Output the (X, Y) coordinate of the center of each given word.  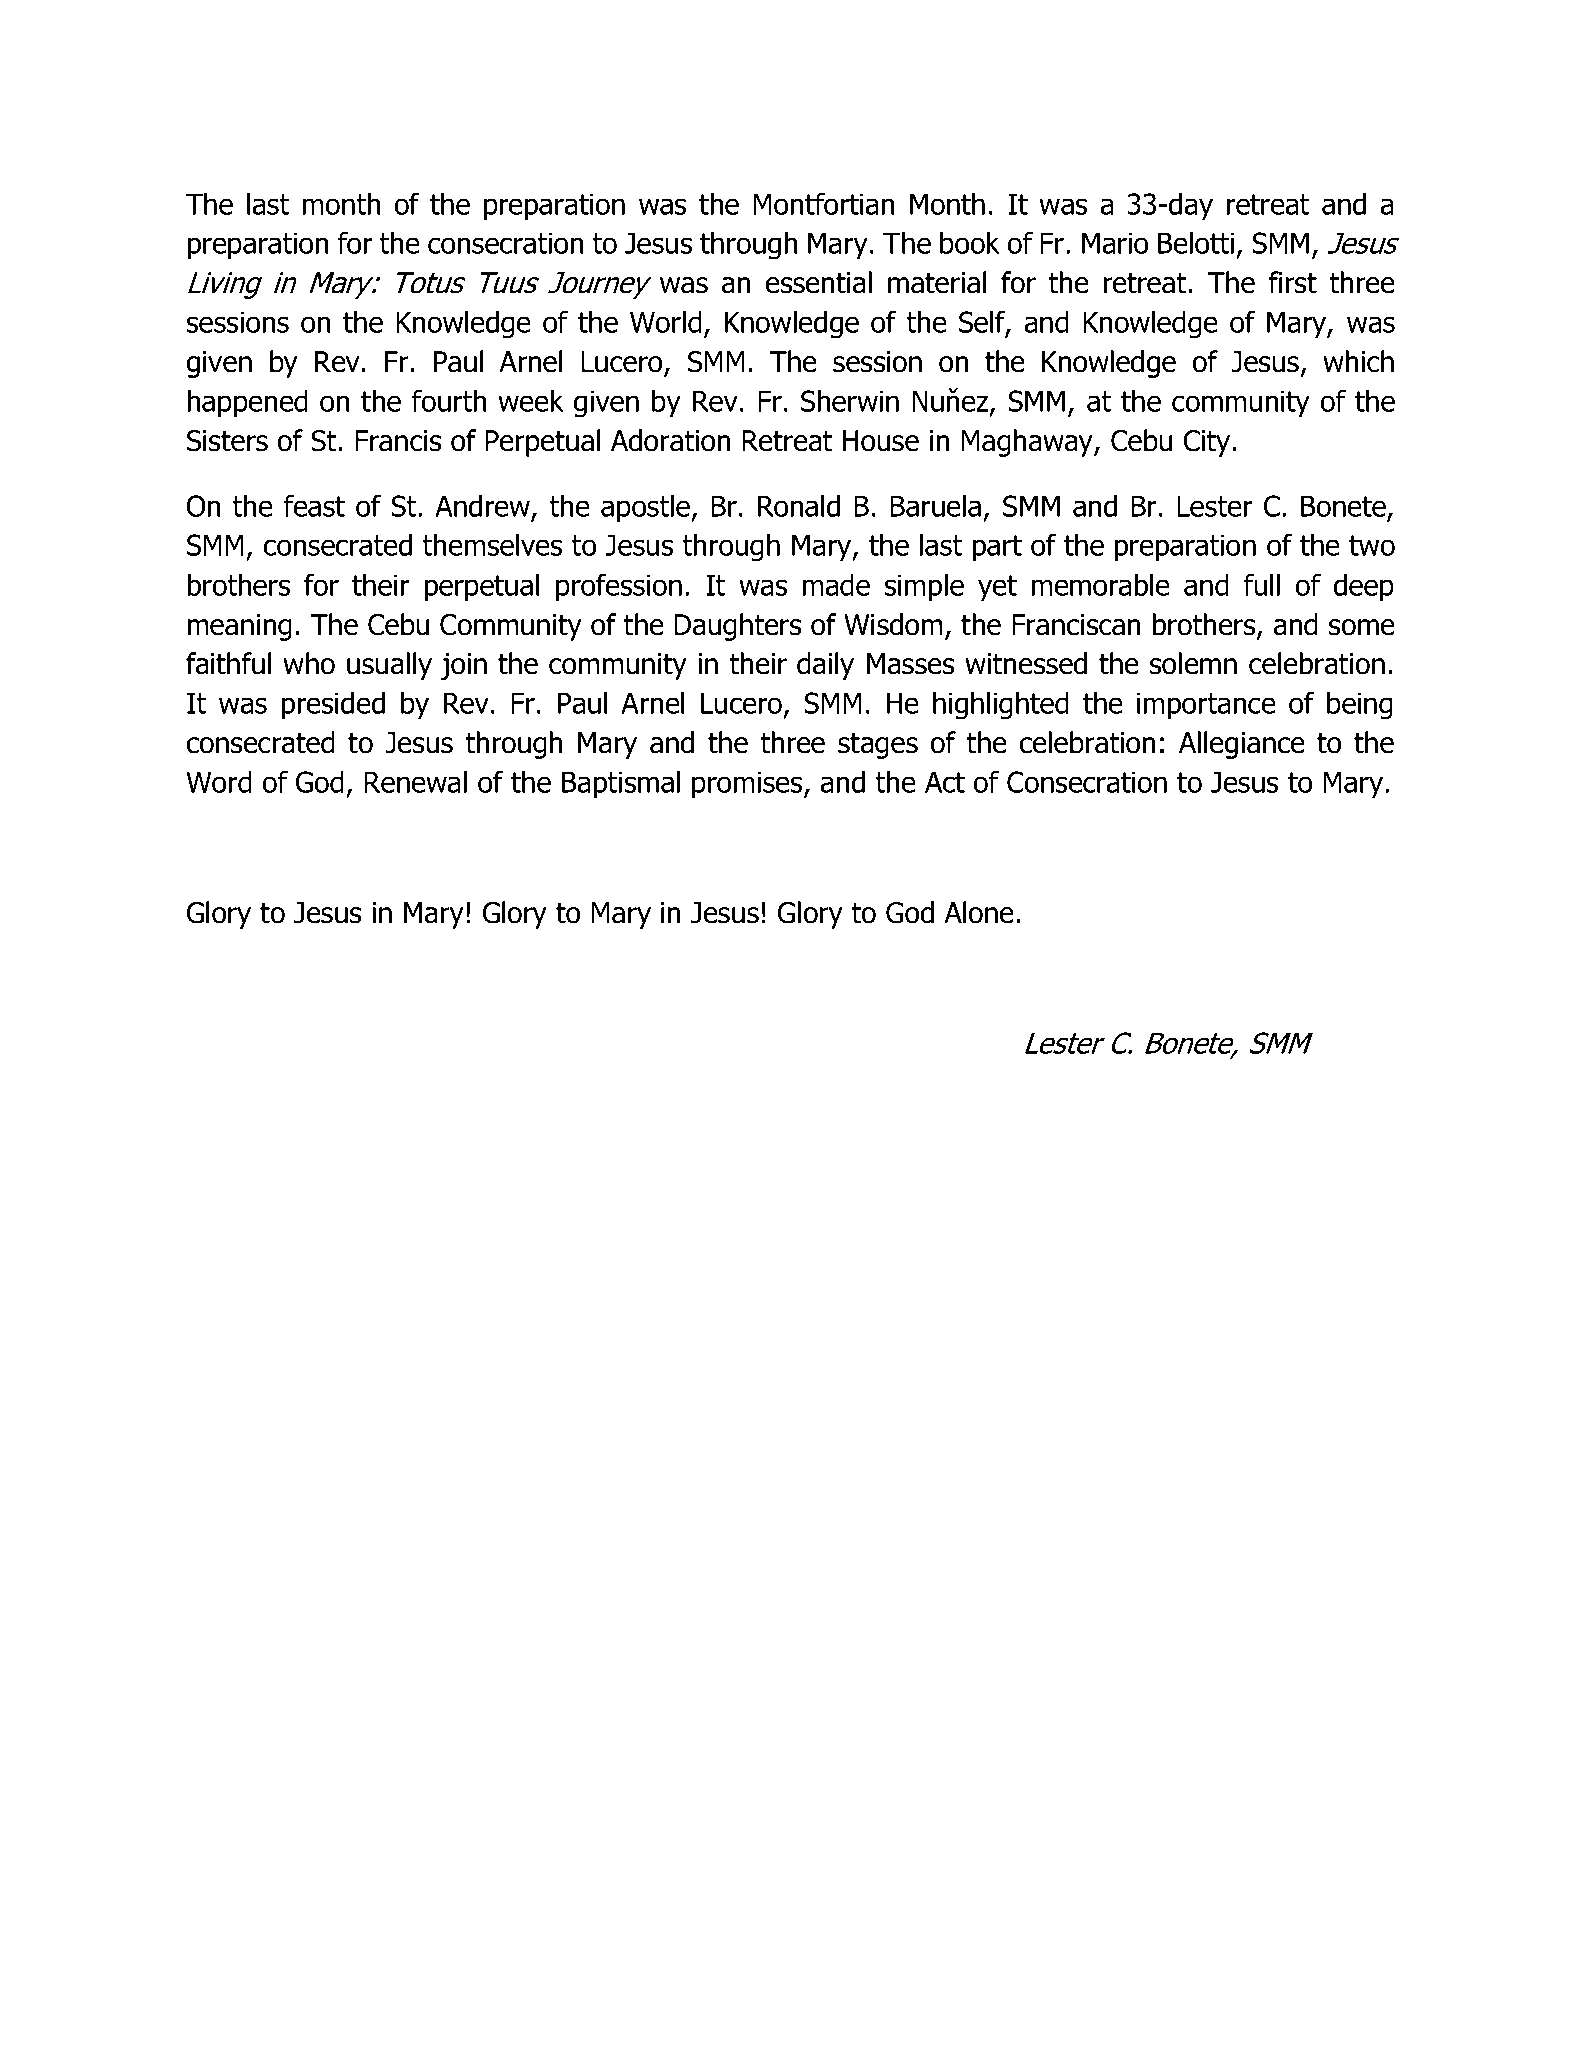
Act (945, 782)
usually (389, 666)
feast (314, 505)
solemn (1193, 663)
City (1207, 443)
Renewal (415, 782)
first (1293, 282)
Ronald (799, 506)
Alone (979, 912)
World (666, 322)
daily (825, 666)
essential (819, 282)
